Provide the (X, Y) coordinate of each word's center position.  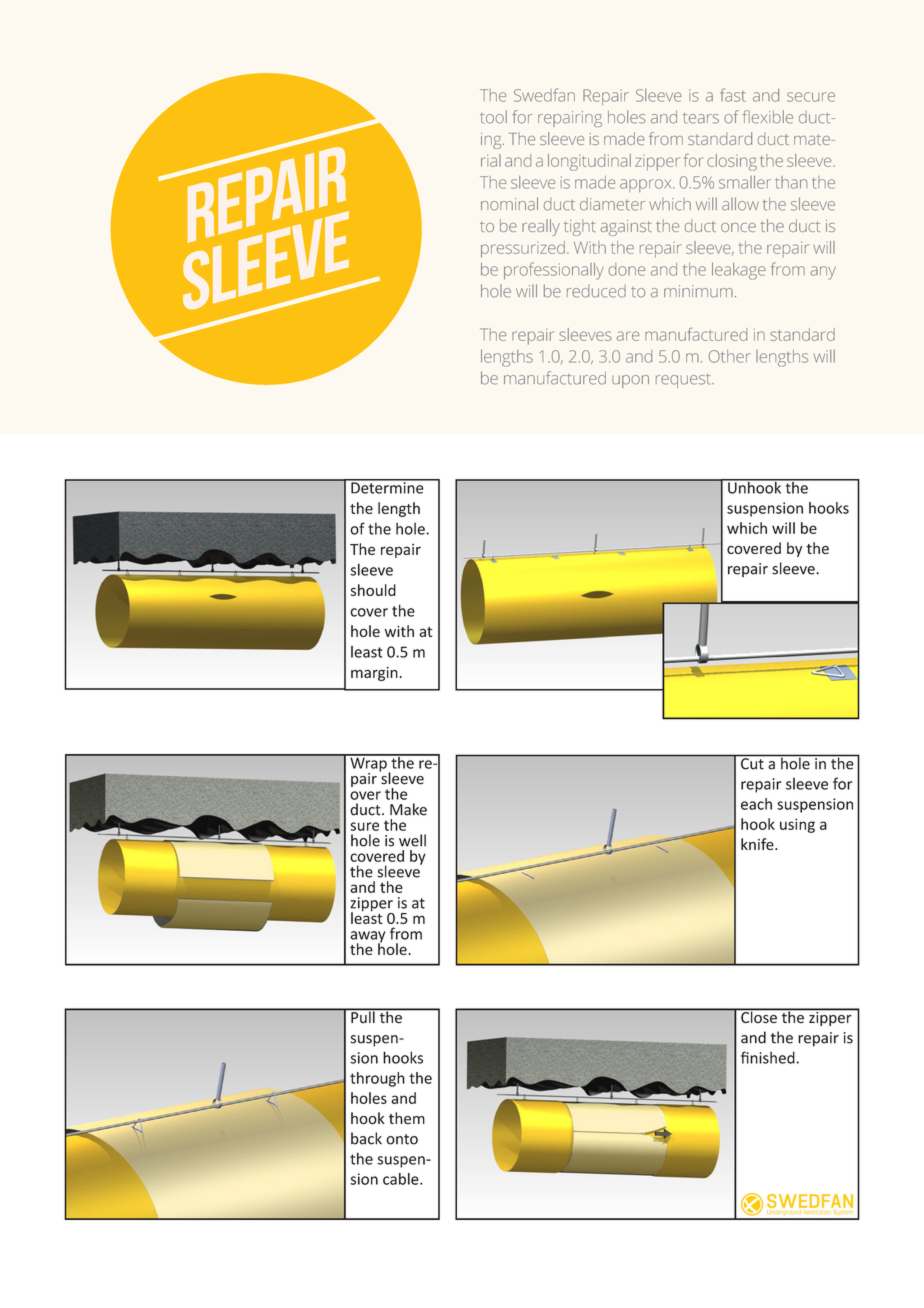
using (797, 825)
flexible (768, 117)
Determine (387, 487)
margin (374, 674)
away (367, 938)
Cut (752, 763)
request (684, 381)
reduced (596, 291)
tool (493, 117)
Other (730, 356)
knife (758, 844)
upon (630, 381)
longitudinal (589, 162)
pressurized (523, 249)
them (407, 1118)
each (756, 804)
